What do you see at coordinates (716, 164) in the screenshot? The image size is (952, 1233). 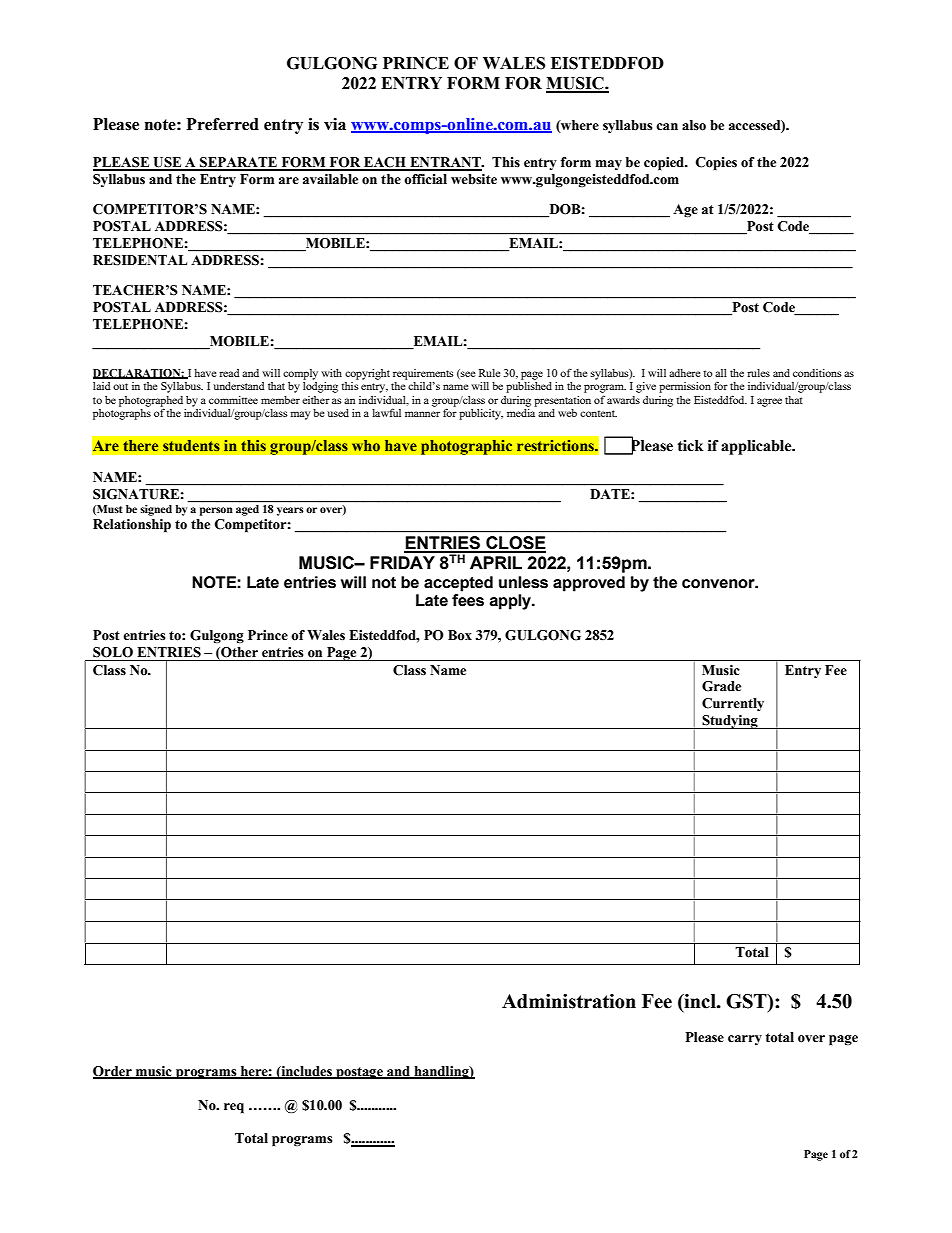 I see `Copies` at bounding box center [716, 164].
